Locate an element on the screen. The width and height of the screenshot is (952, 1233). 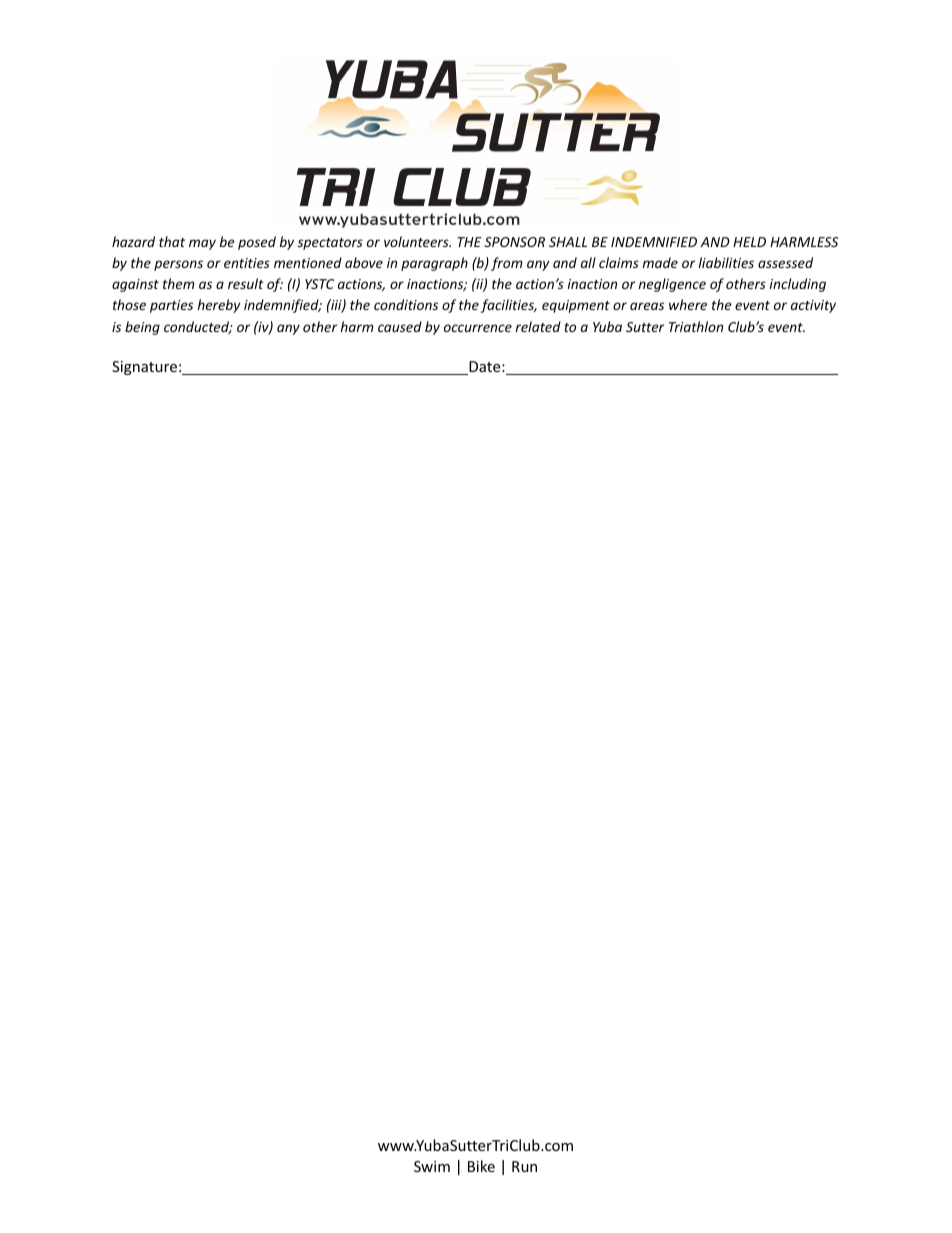
persons is located at coordinates (178, 265).
